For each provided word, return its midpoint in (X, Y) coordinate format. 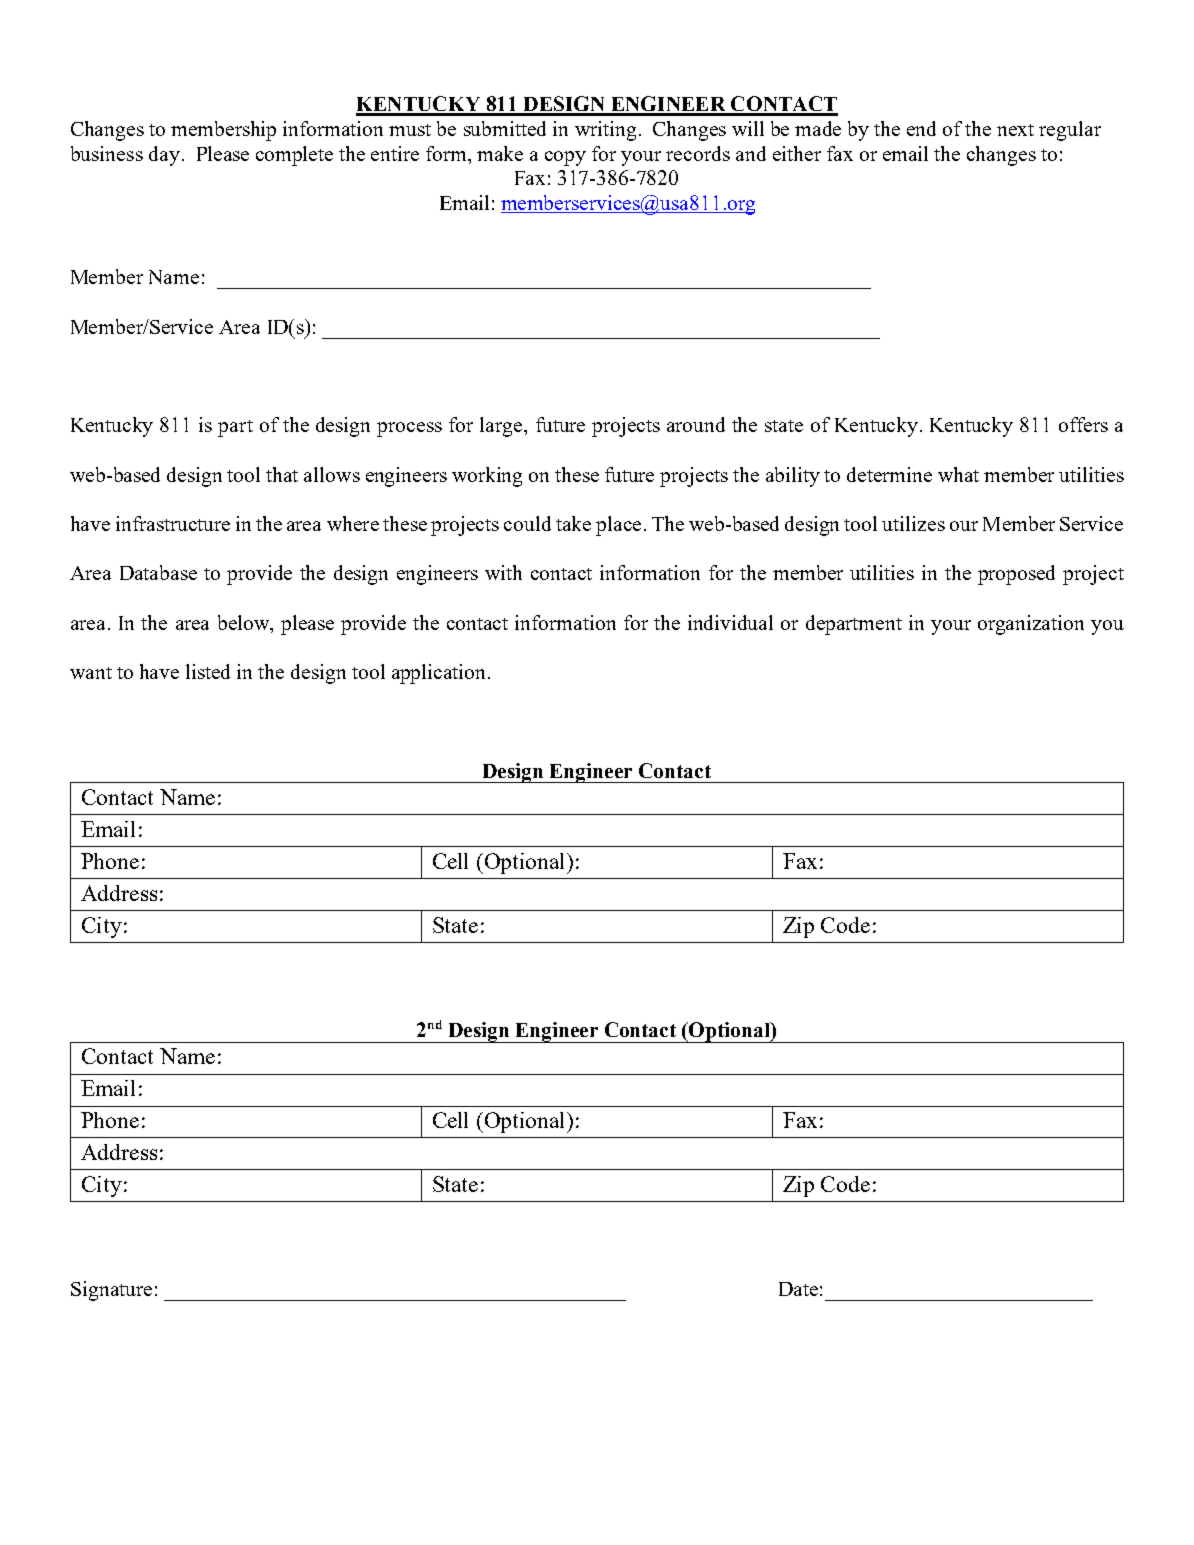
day (164, 156)
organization (1031, 625)
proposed (1016, 575)
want (91, 673)
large (502, 427)
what (958, 474)
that (282, 474)
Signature (111, 1291)
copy (565, 158)
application (440, 674)
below (245, 622)
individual (730, 622)
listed (208, 671)
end (921, 128)
